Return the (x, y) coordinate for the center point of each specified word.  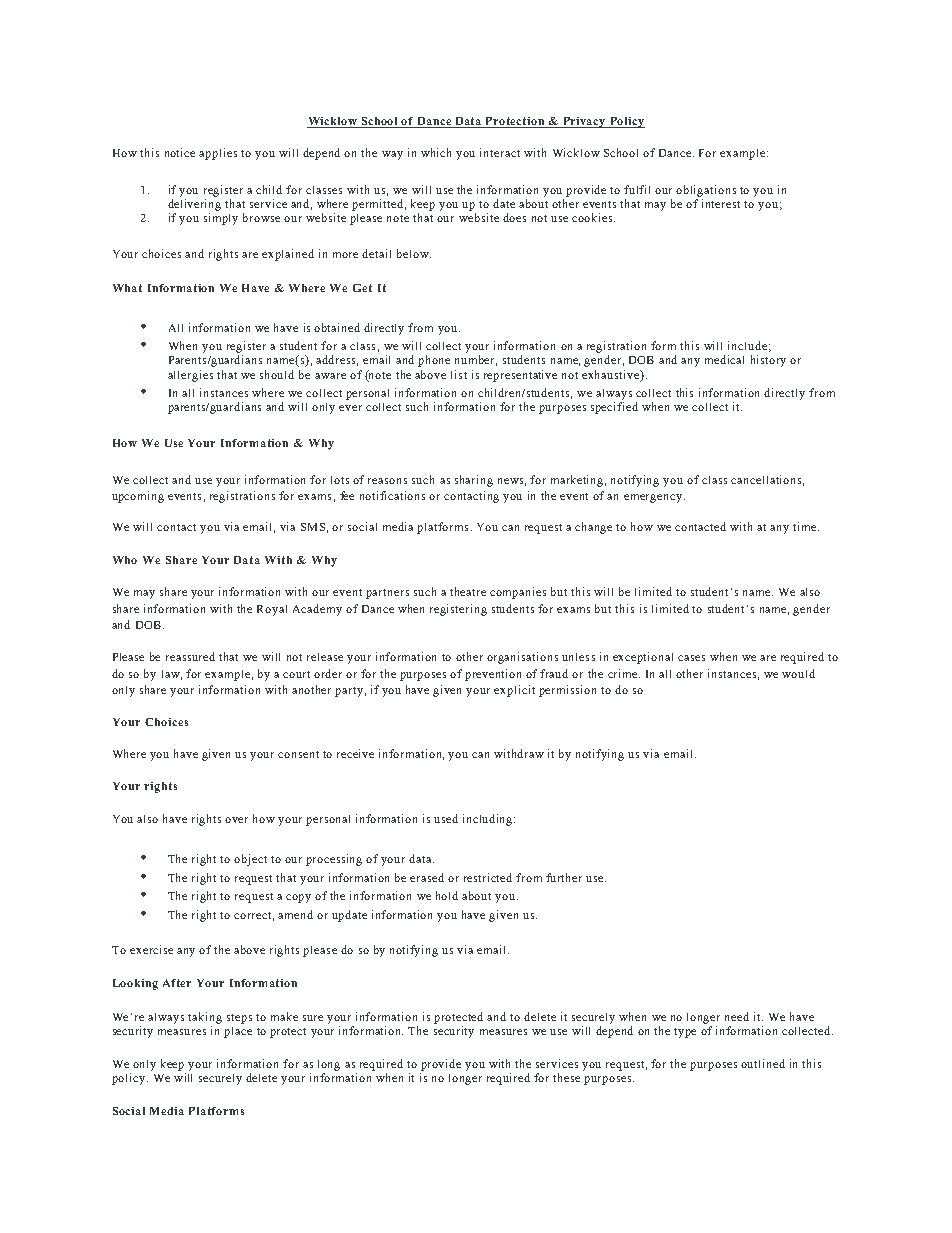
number (476, 360)
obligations (706, 191)
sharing (474, 481)
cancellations (766, 479)
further (564, 877)
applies (218, 154)
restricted (488, 877)
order (328, 673)
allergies (190, 376)
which (436, 152)
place (238, 1032)
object (250, 860)
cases (691, 658)
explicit (514, 691)
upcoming (138, 497)
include (747, 345)
